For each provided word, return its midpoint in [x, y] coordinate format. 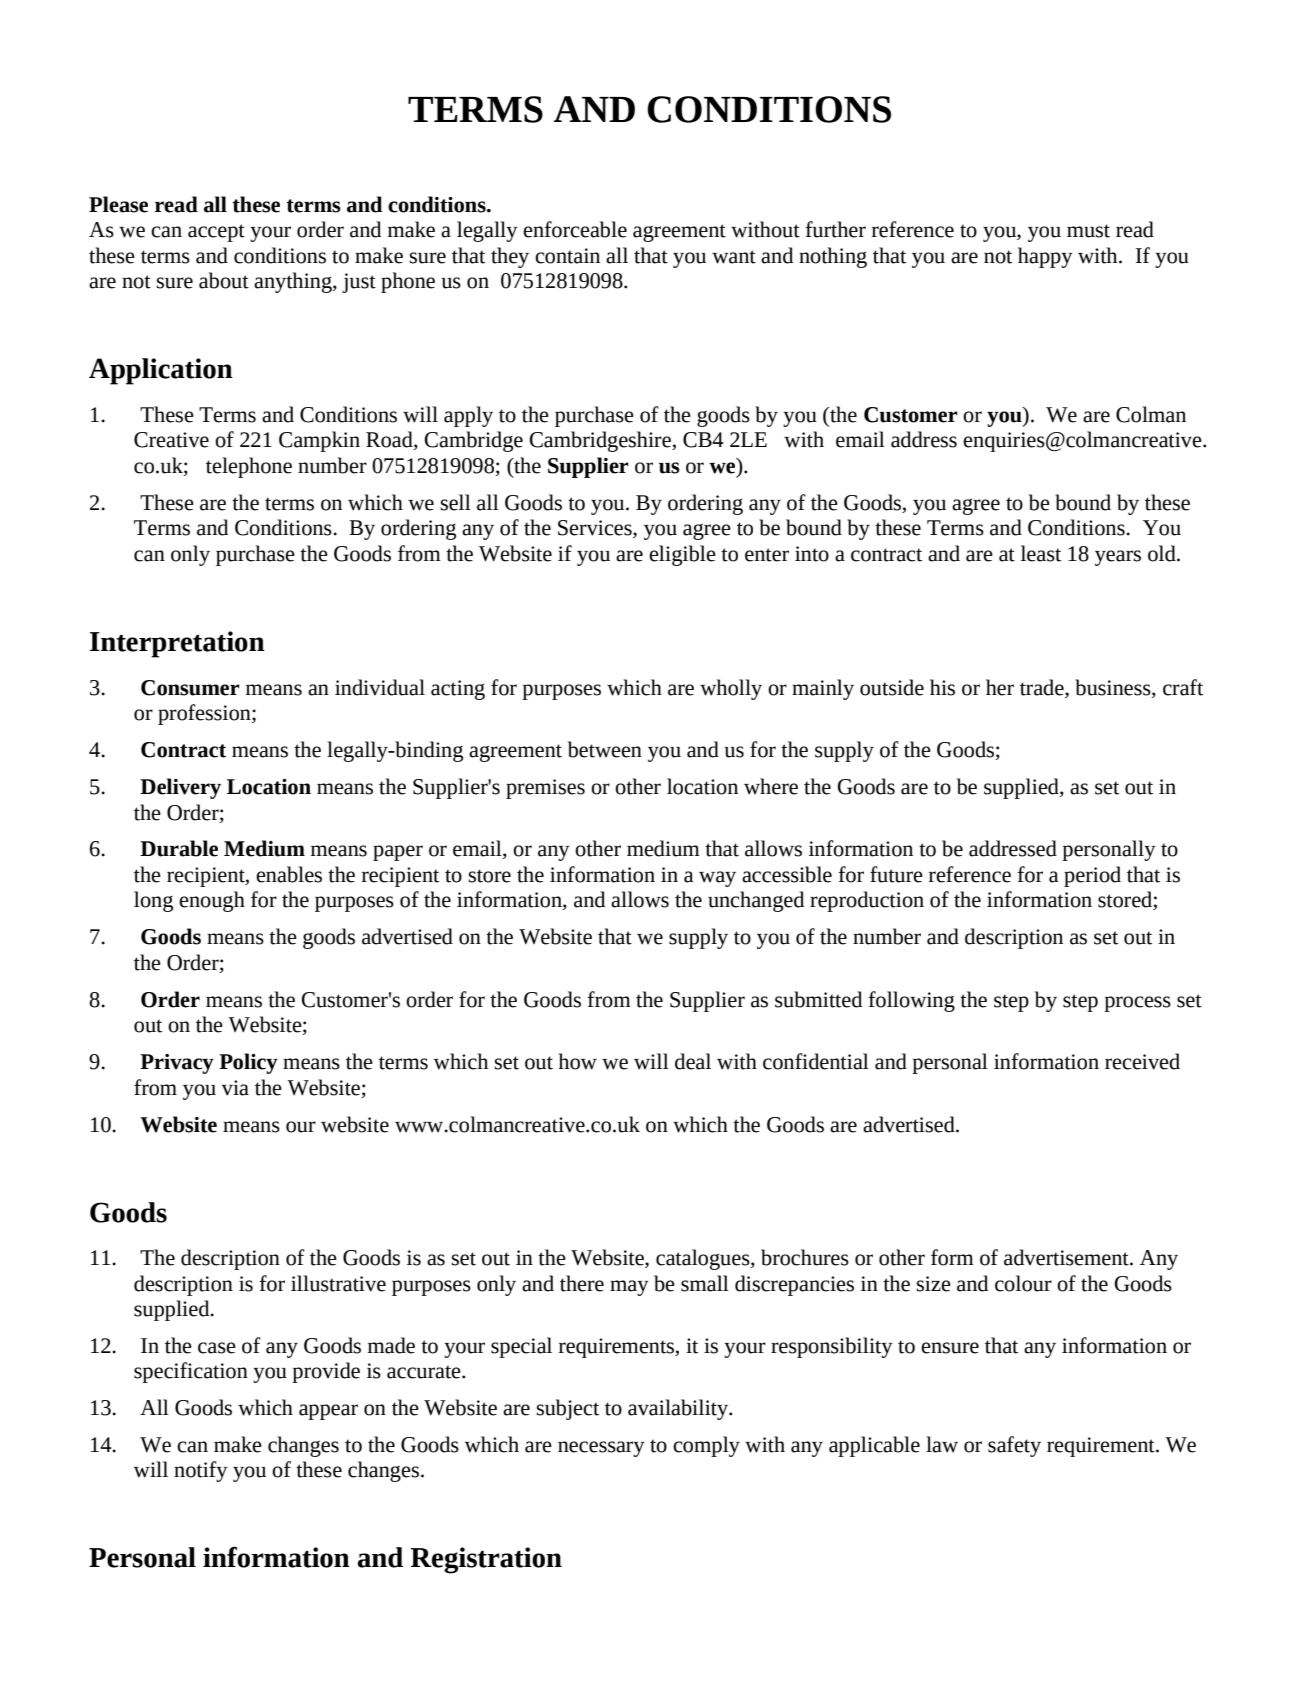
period [1092, 876]
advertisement [1067, 1257]
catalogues [704, 1259]
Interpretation [177, 644]
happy [1045, 257]
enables [289, 874]
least [1041, 553]
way [717, 879]
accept [216, 233]
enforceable [575, 229]
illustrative [338, 1283]
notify [201, 1471]
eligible [682, 555]
